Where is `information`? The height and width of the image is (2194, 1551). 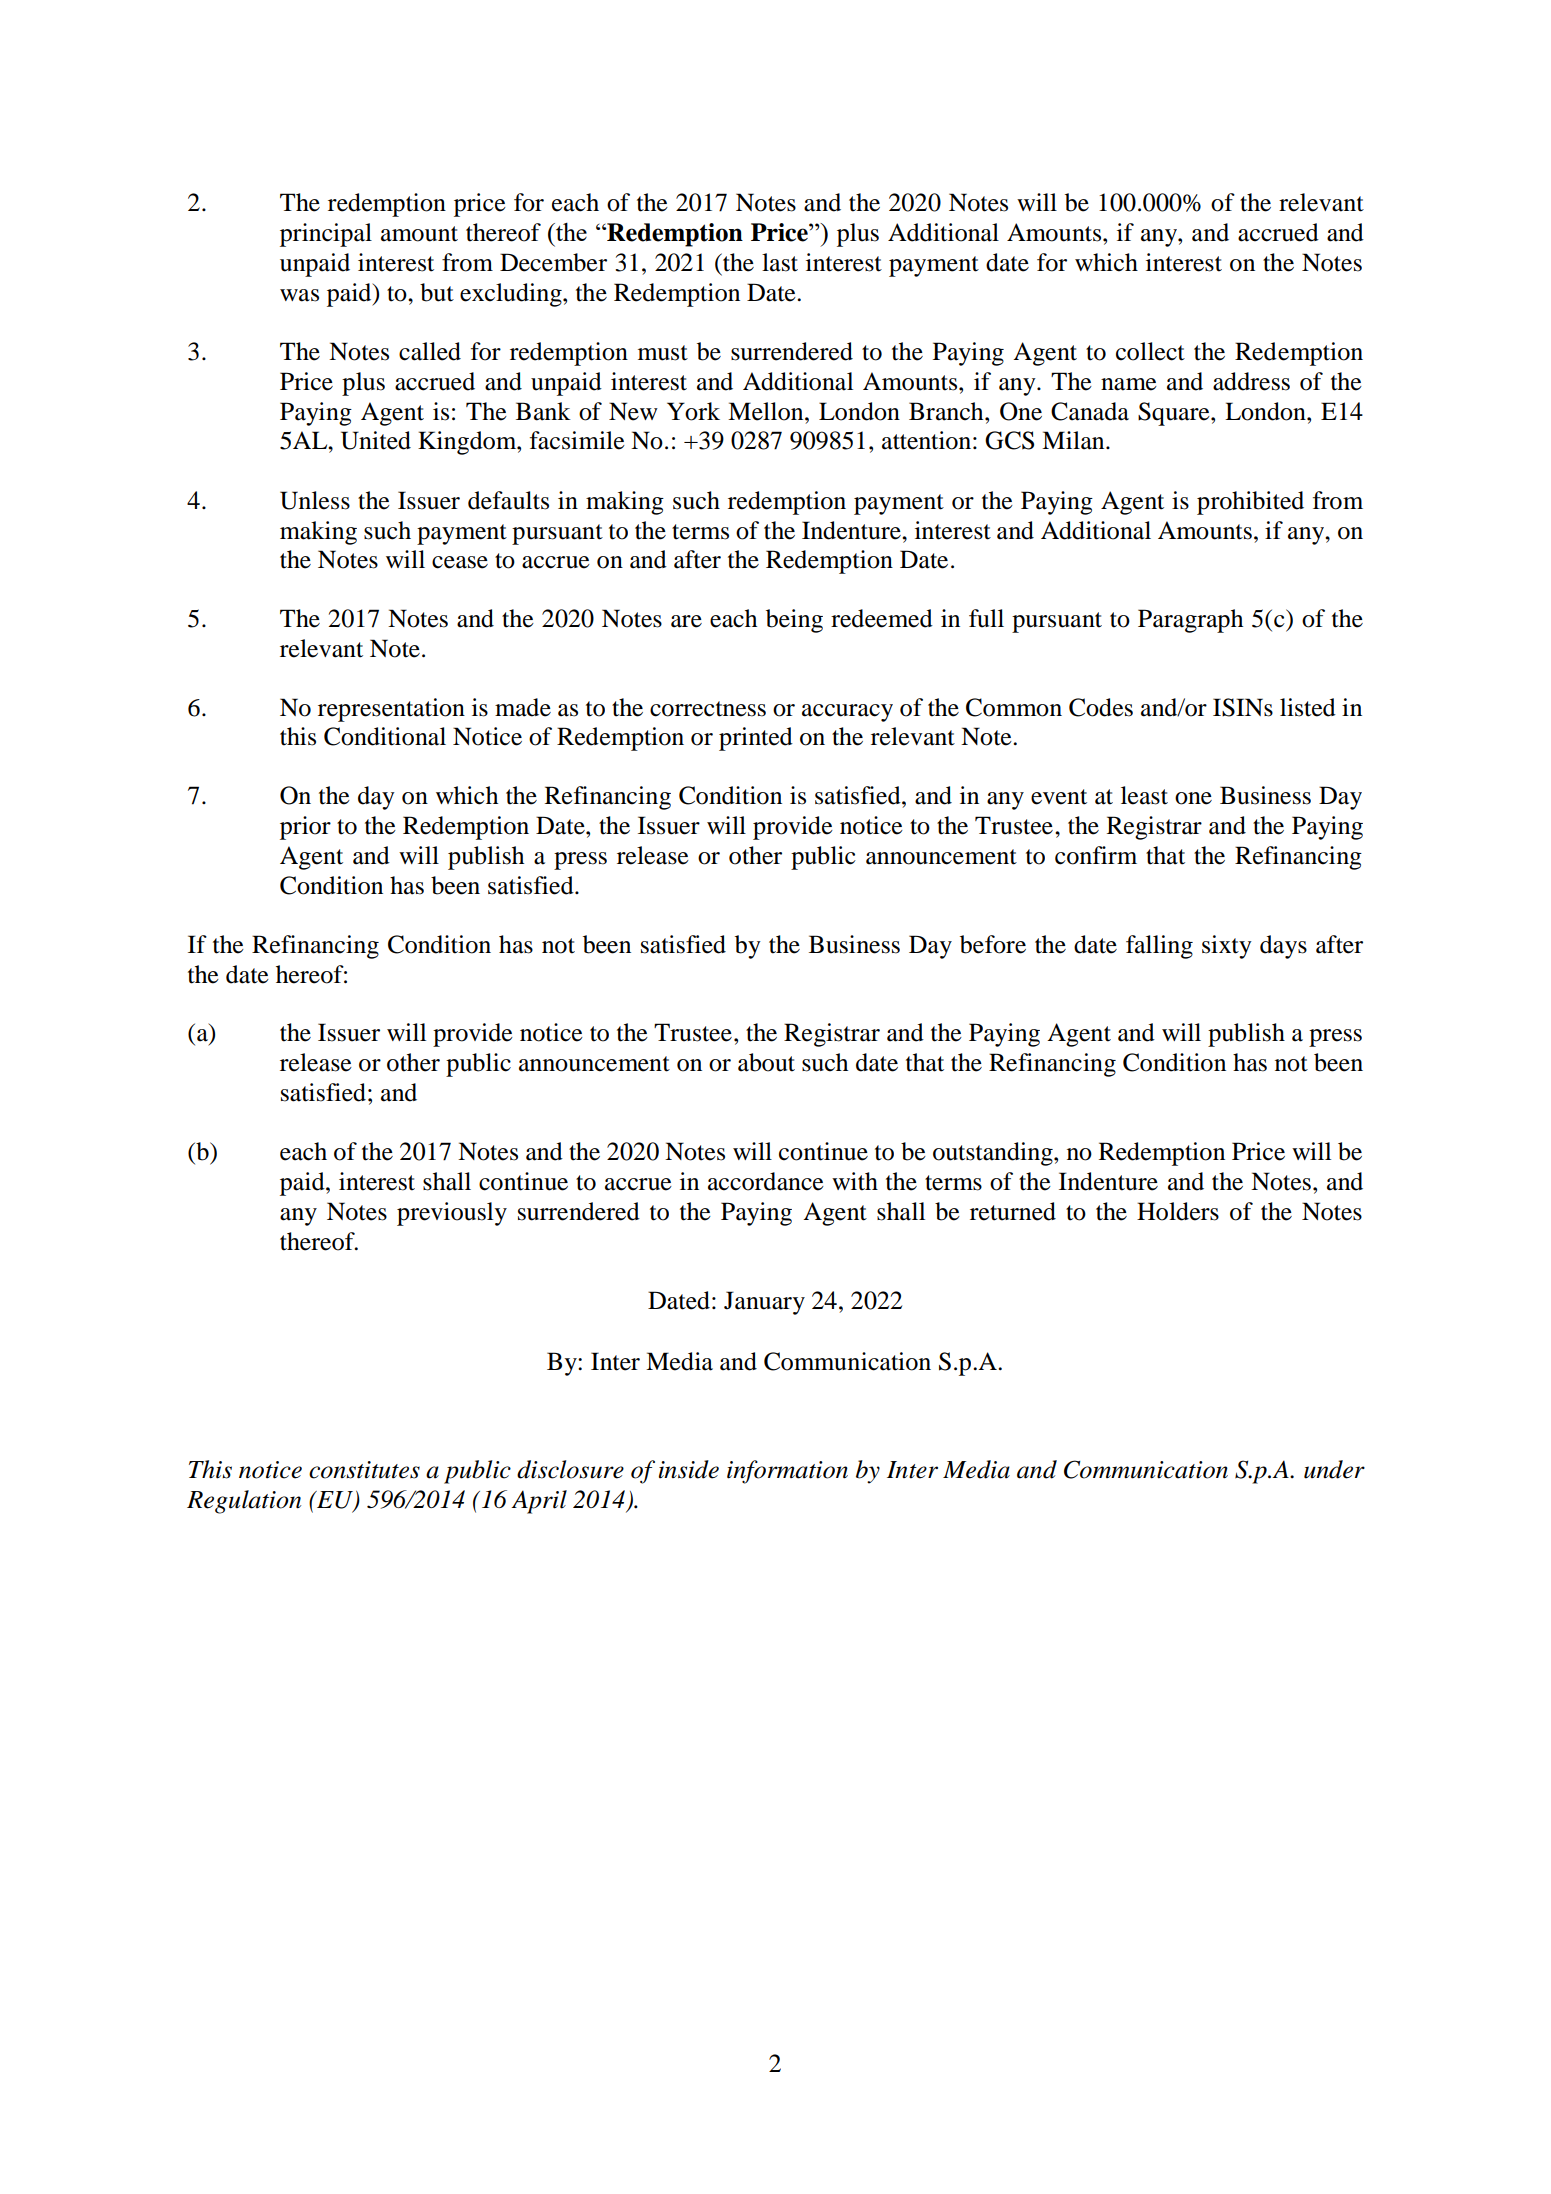
information is located at coordinates (787, 1472).
